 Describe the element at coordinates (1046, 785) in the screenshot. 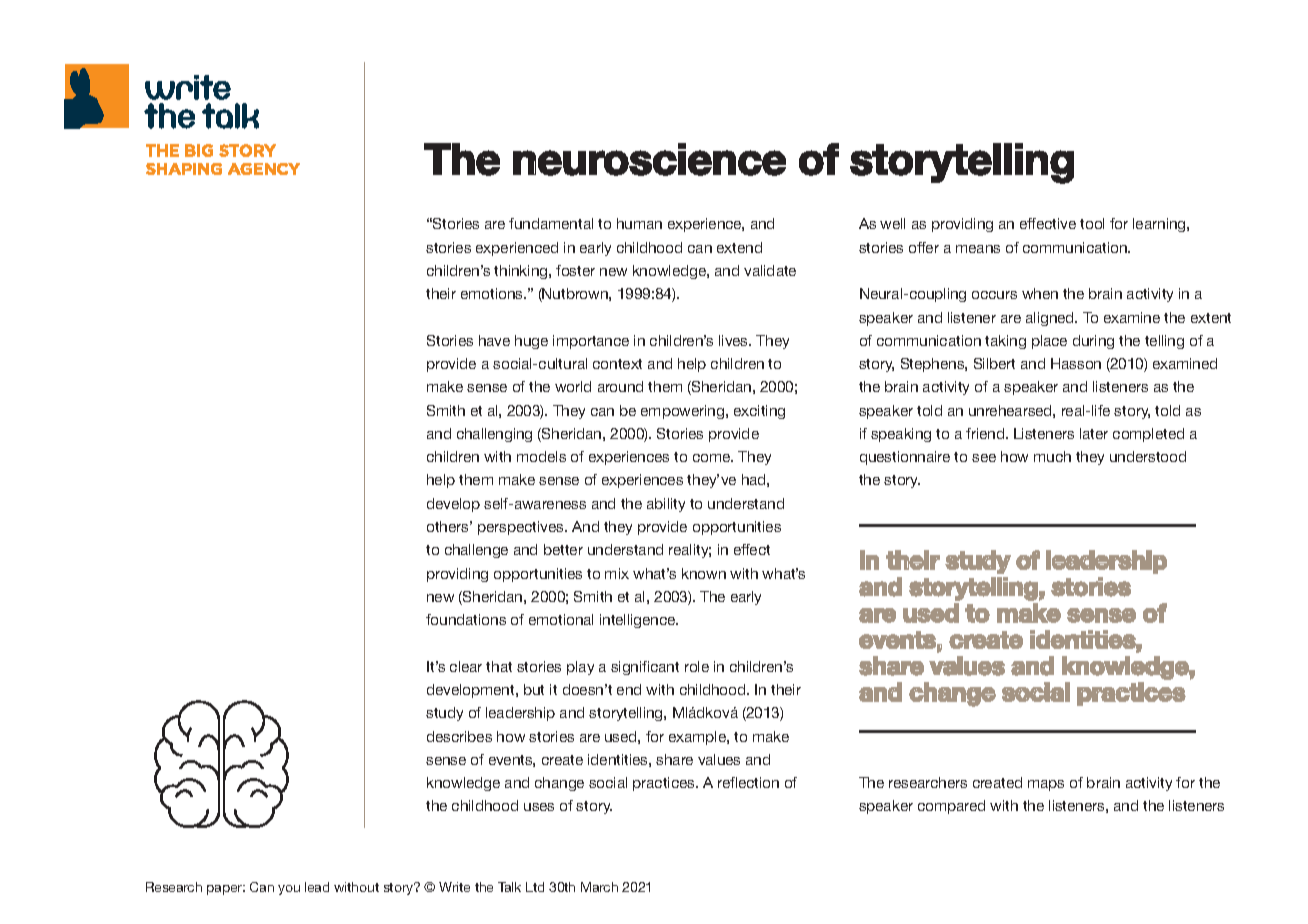

I see `maps` at that location.
